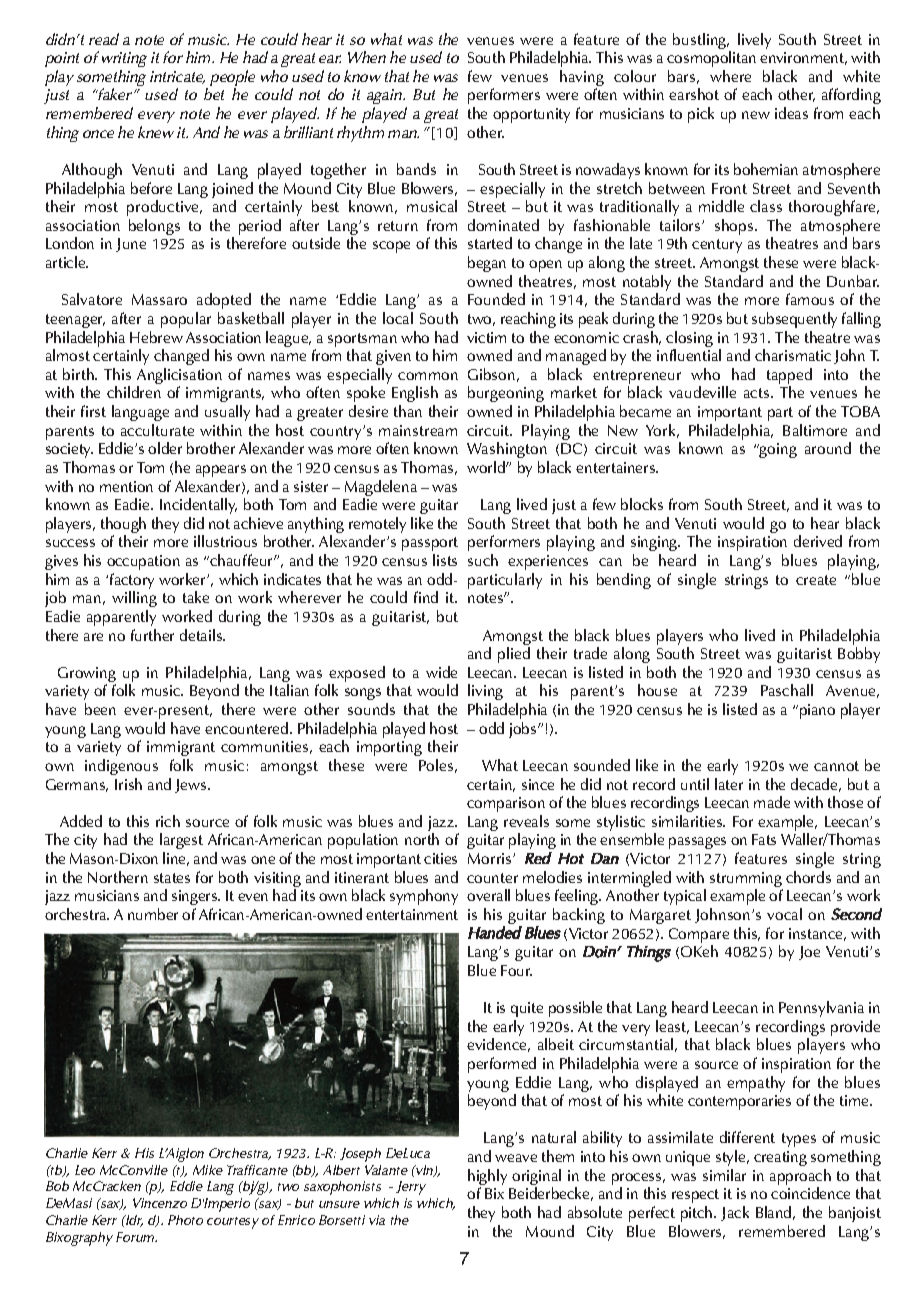 The height and width of the document is (1289, 924). I want to click on highly, so click(487, 1177).
